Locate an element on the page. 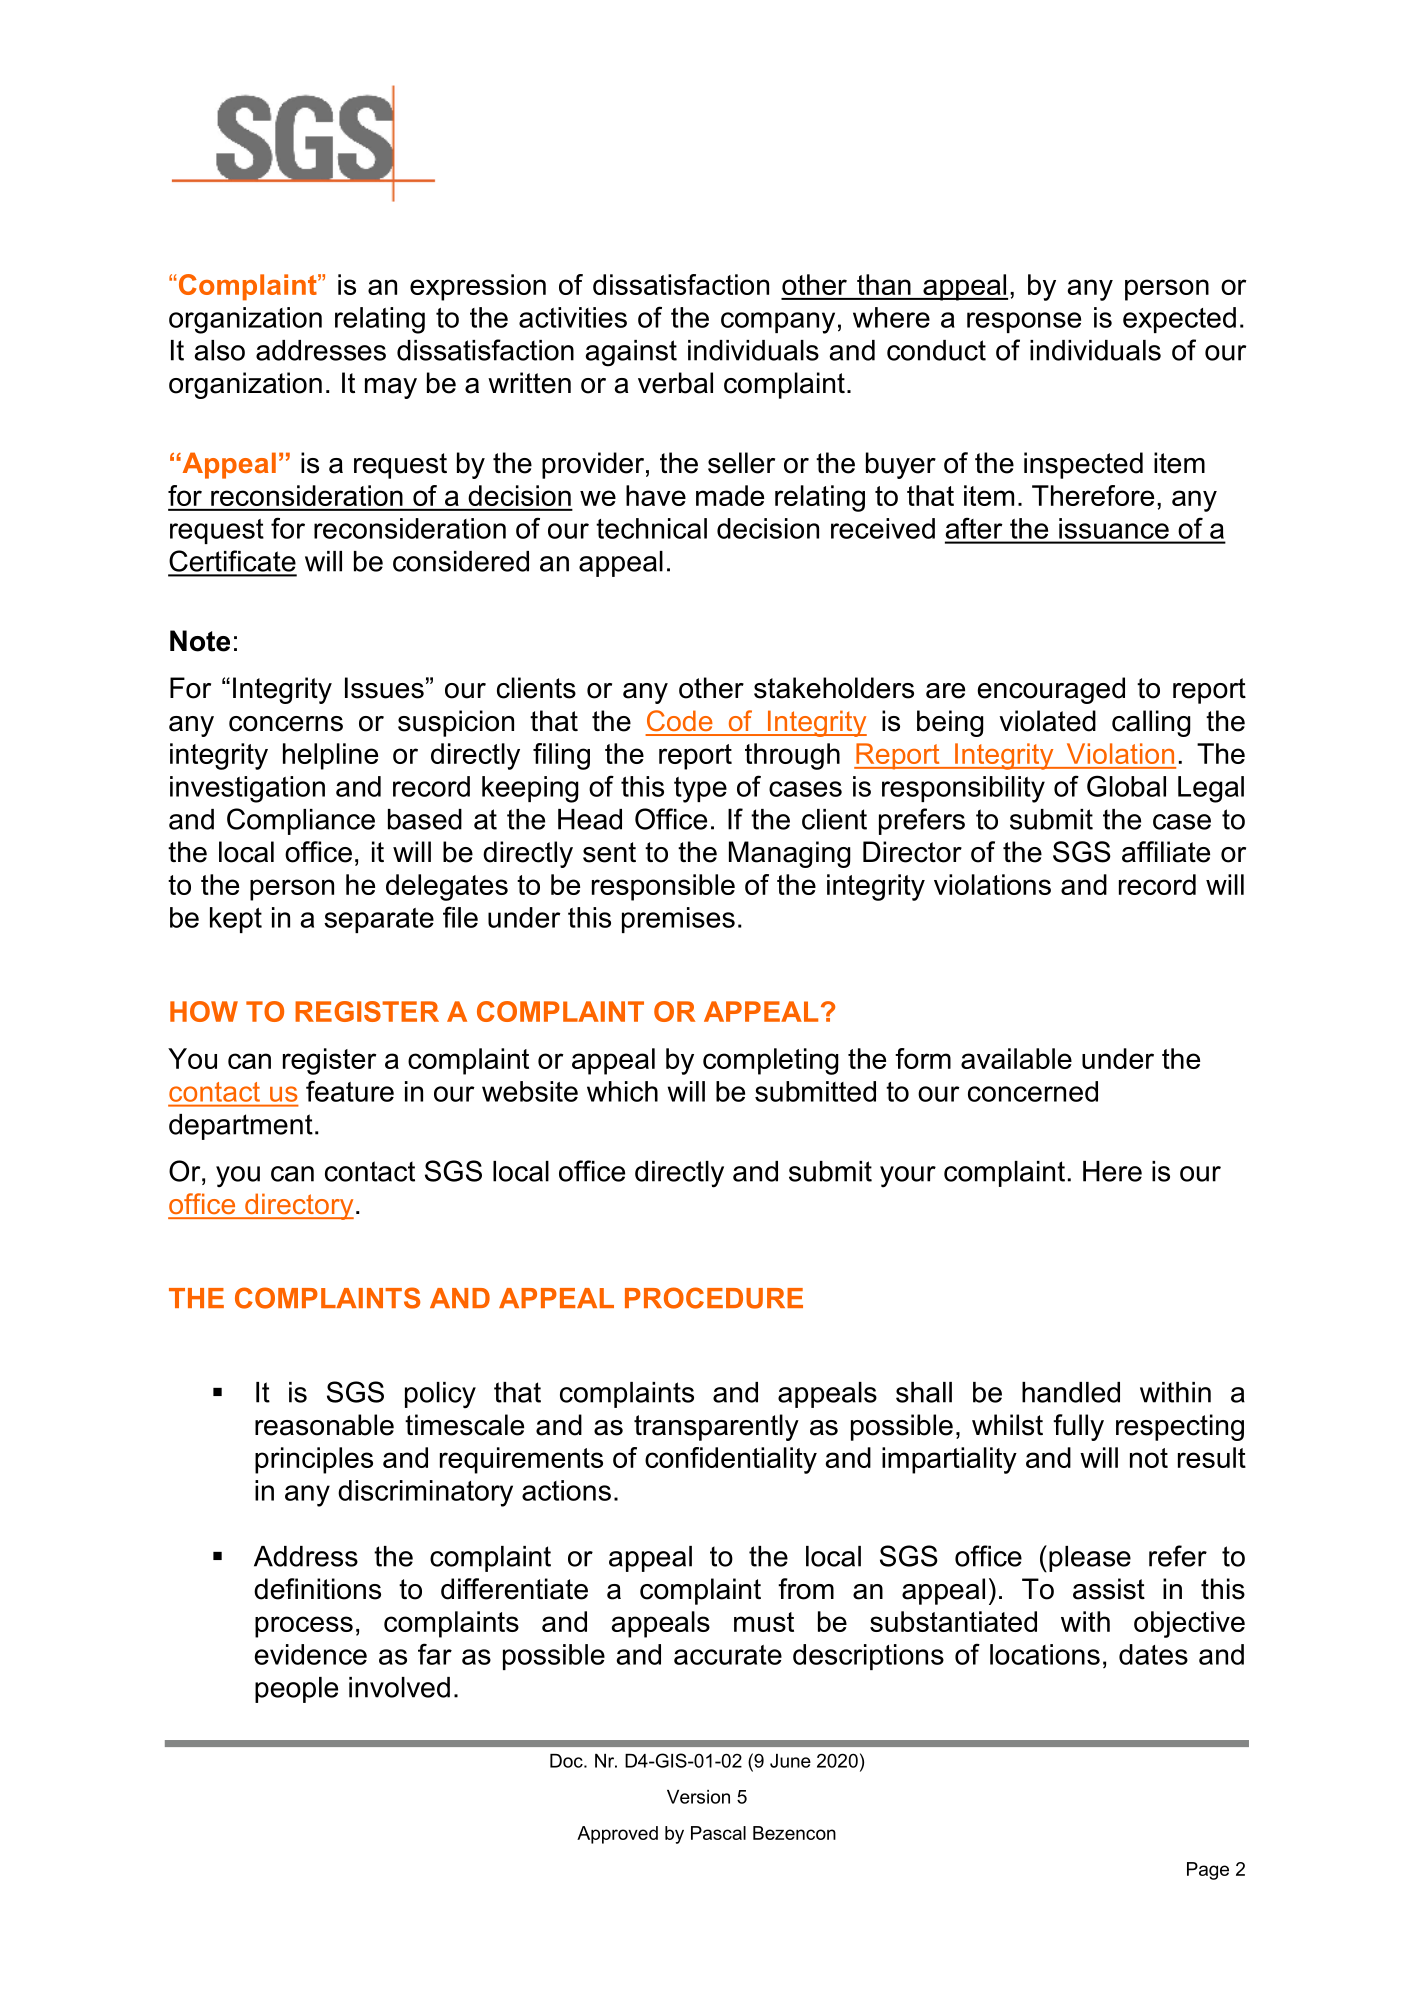 The height and width of the document is (2000, 1414). response is located at coordinates (1024, 322).
